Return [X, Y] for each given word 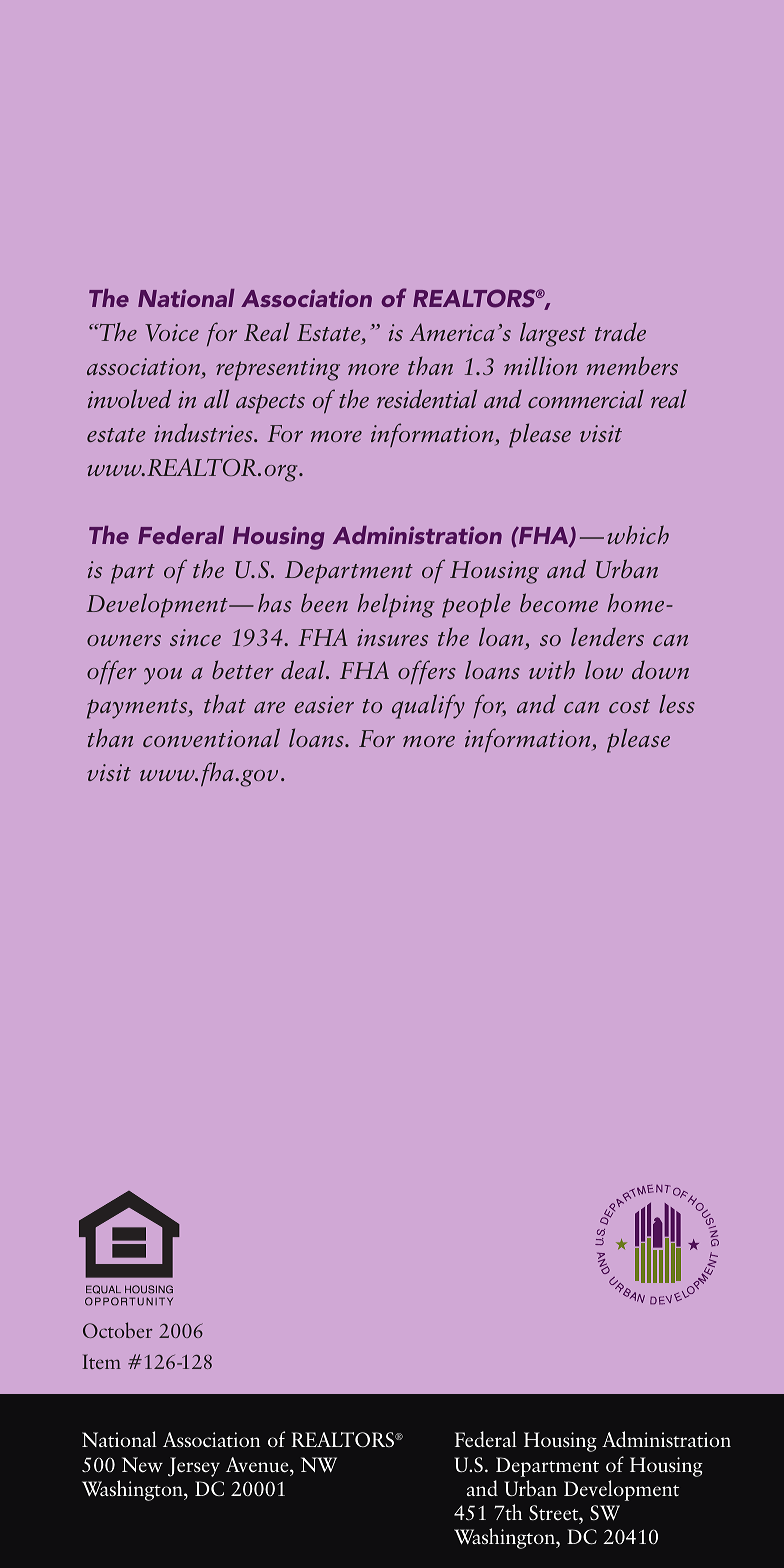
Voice [172, 333]
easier [324, 704]
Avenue [258, 1465]
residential [427, 398]
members [632, 365]
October [118, 1330]
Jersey [194, 1467]
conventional [211, 737]
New [142, 1464]
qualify [428, 706]
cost [629, 706]
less [677, 703]
